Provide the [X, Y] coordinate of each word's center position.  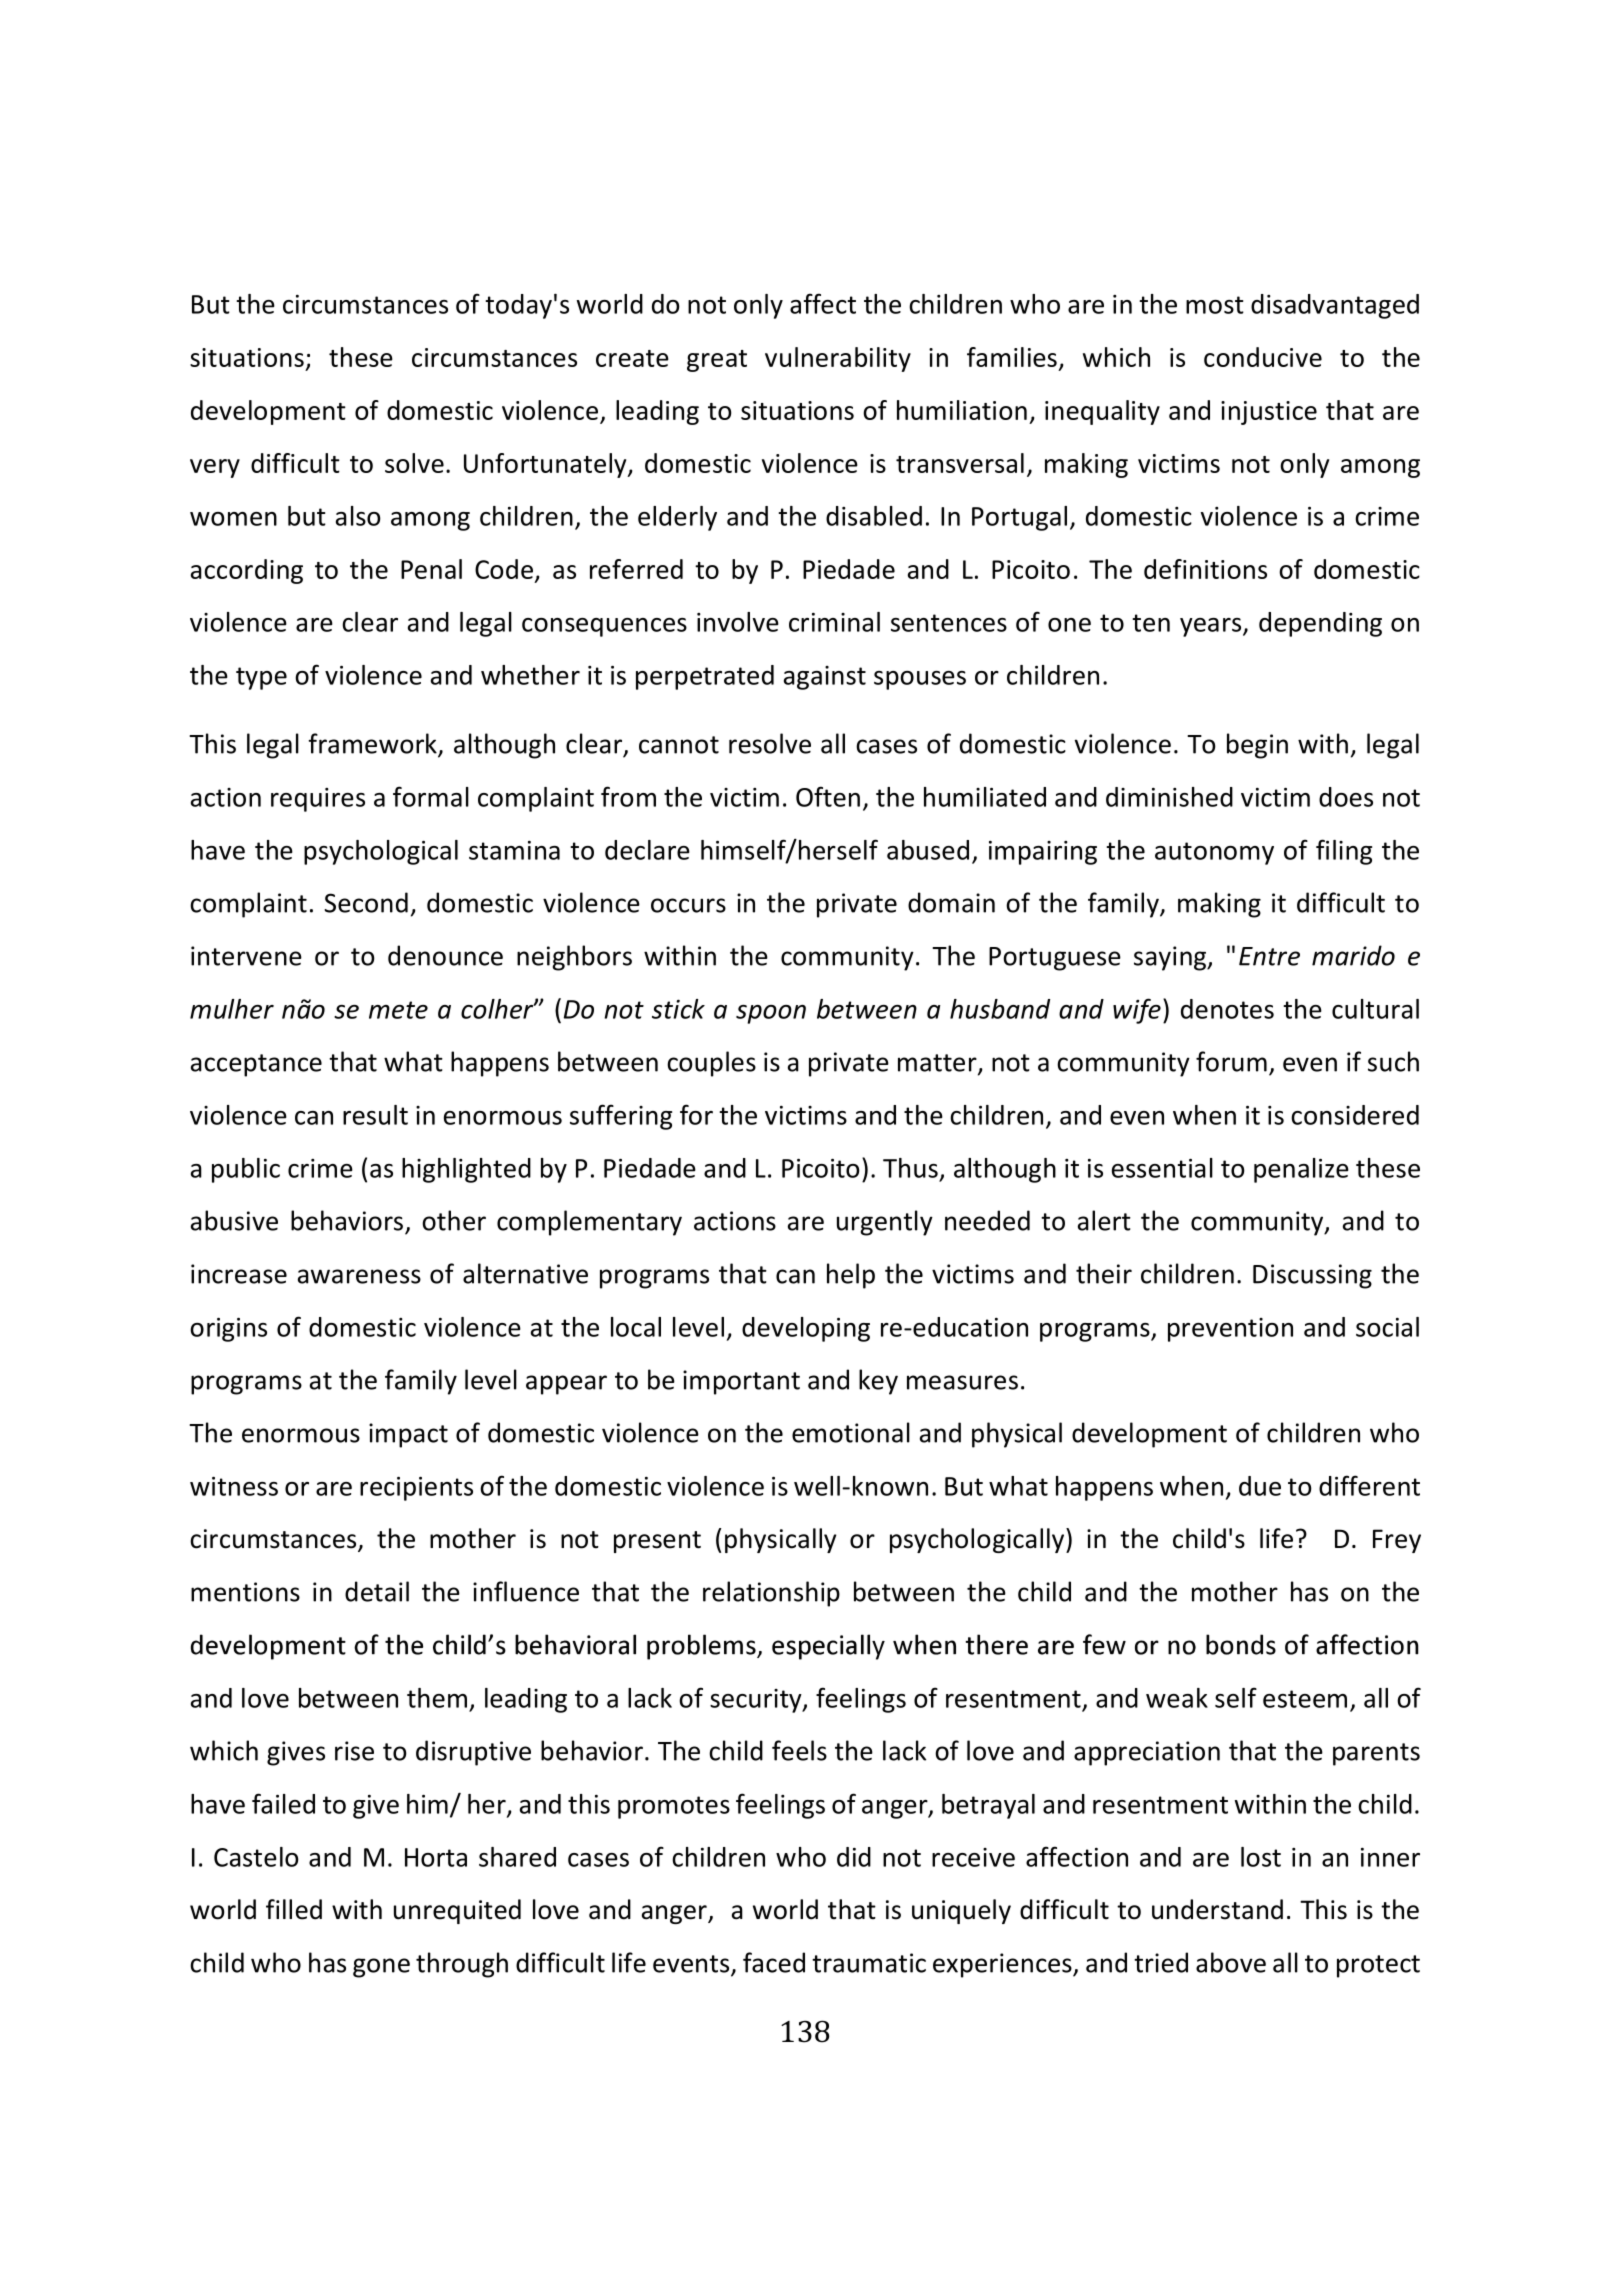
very [215, 468]
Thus [910, 1168]
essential [1162, 1168]
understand [1217, 1909]
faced [774, 1962]
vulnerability [838, 359]
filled [294, 1909]
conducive [1263, 357]
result [375, 1115]
